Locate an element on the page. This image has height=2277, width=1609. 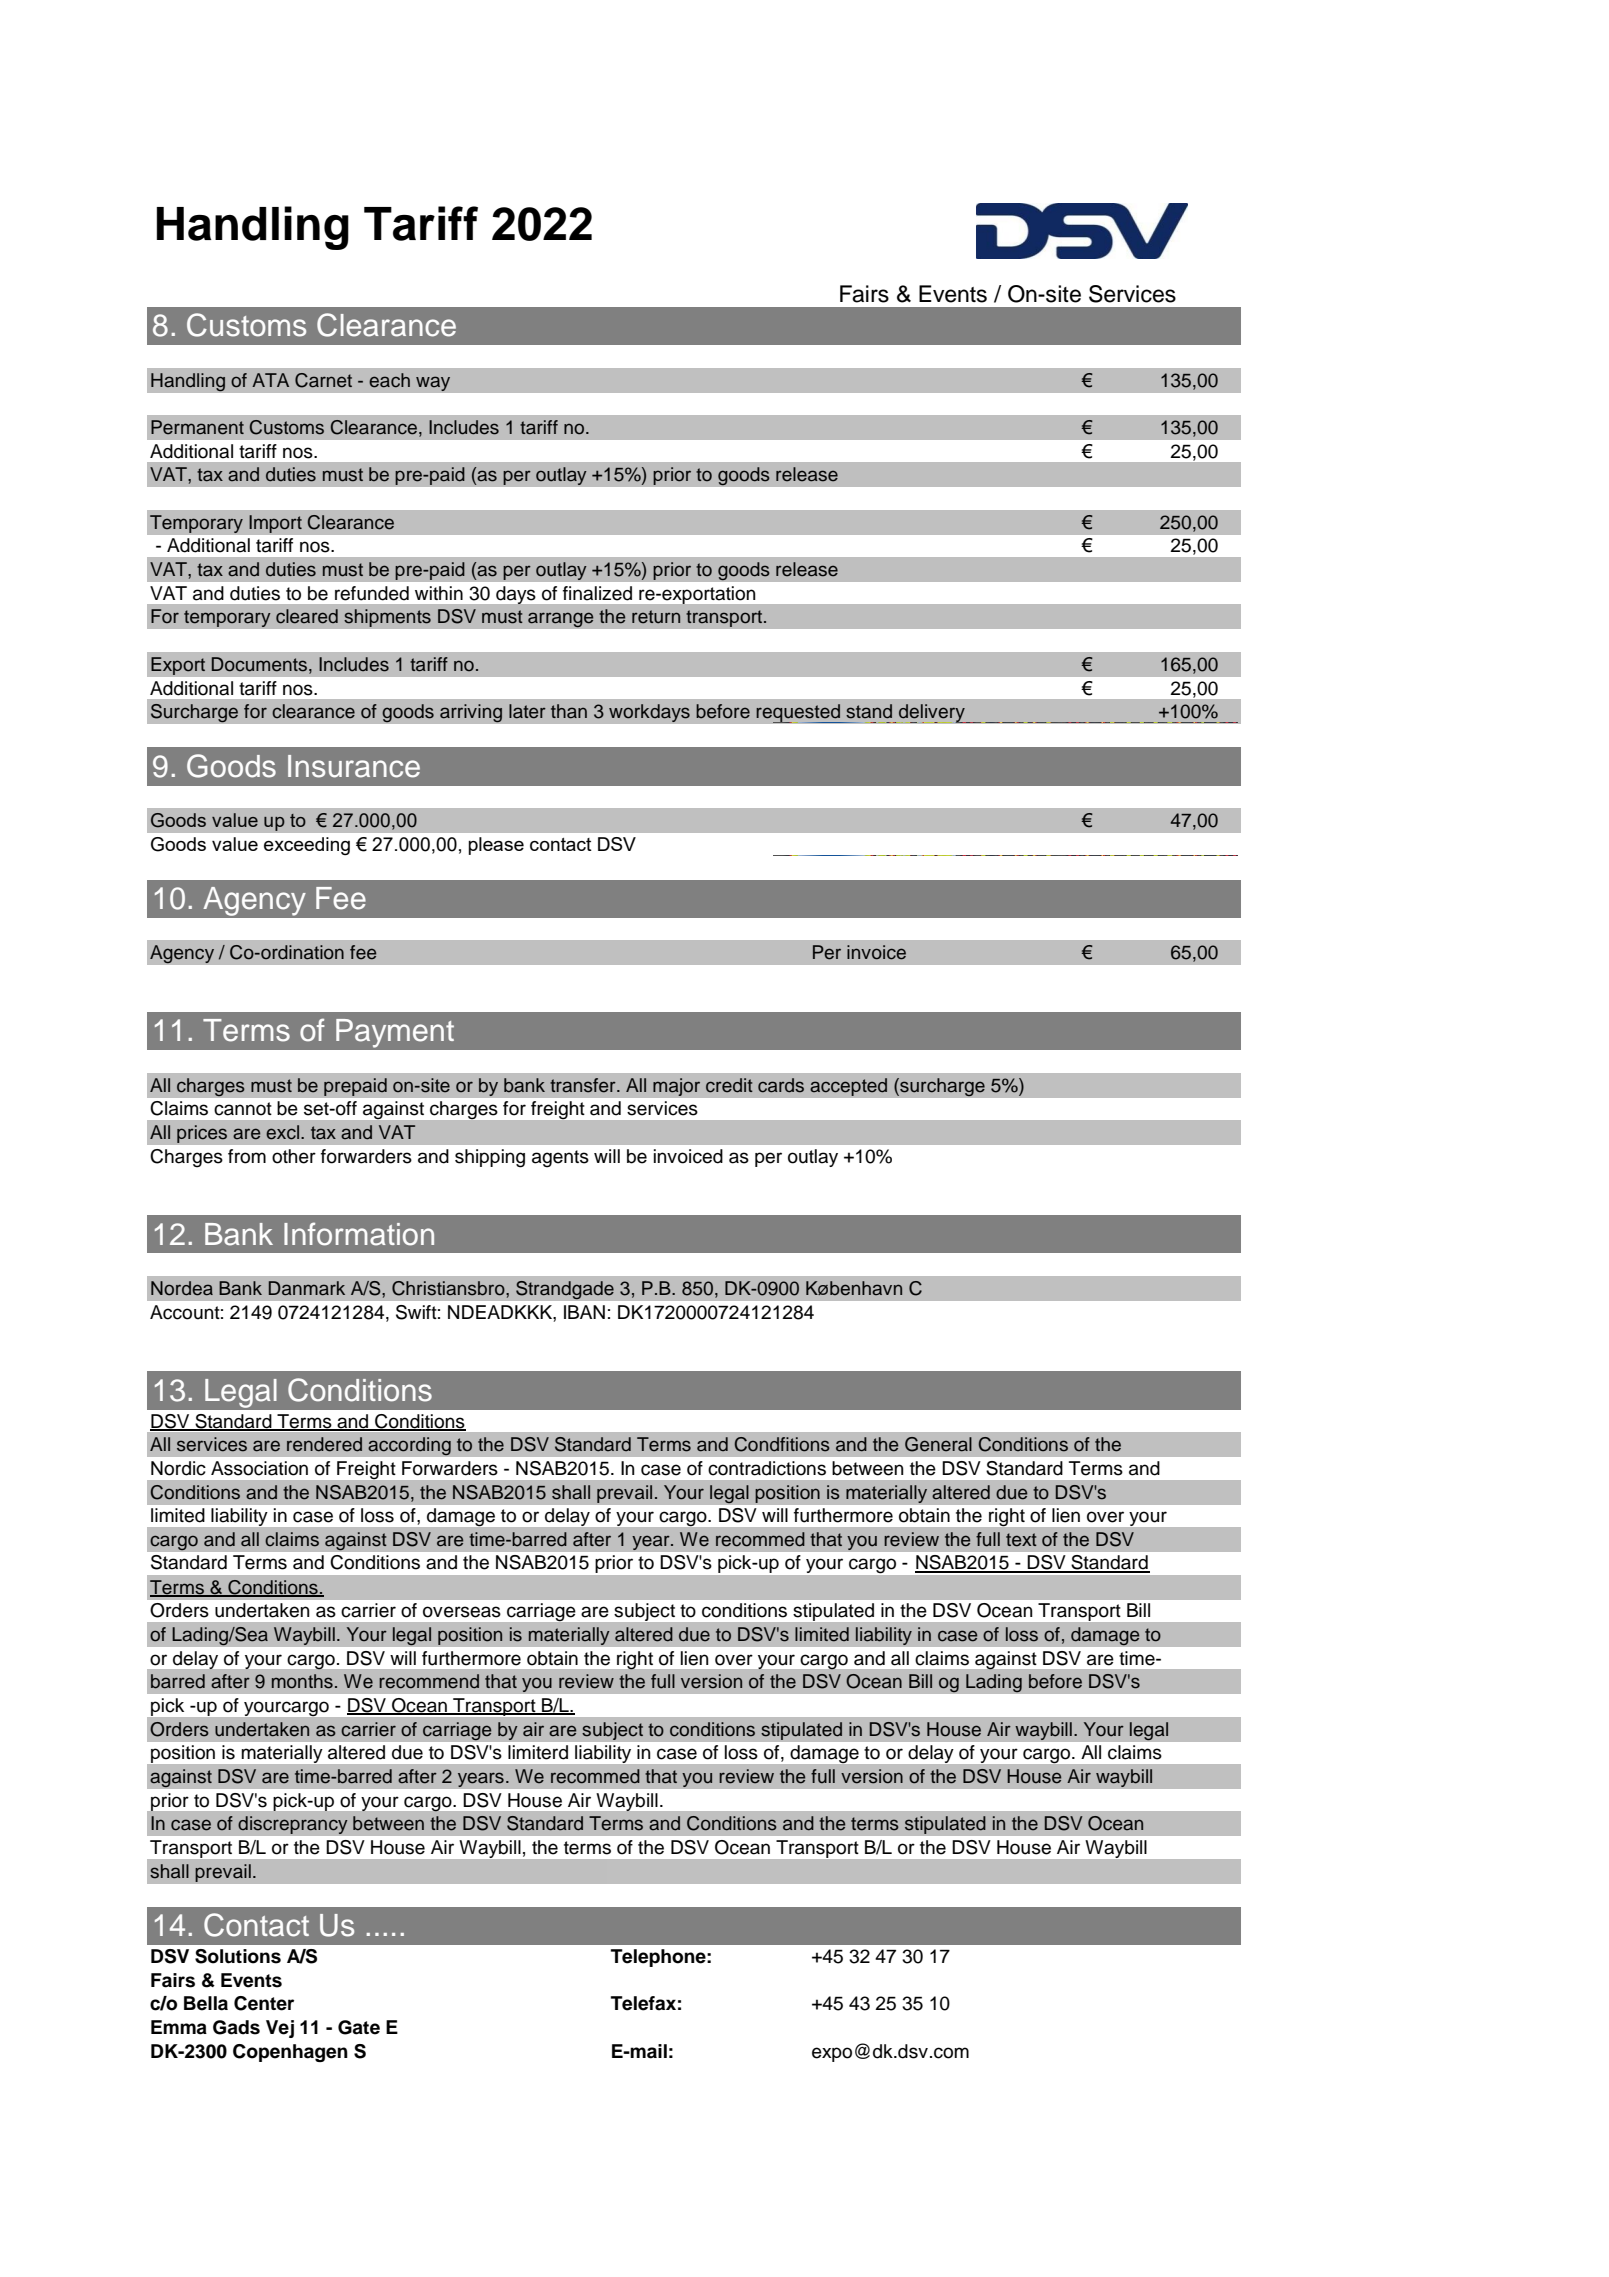
months is located at coordinates (302, 1681).
